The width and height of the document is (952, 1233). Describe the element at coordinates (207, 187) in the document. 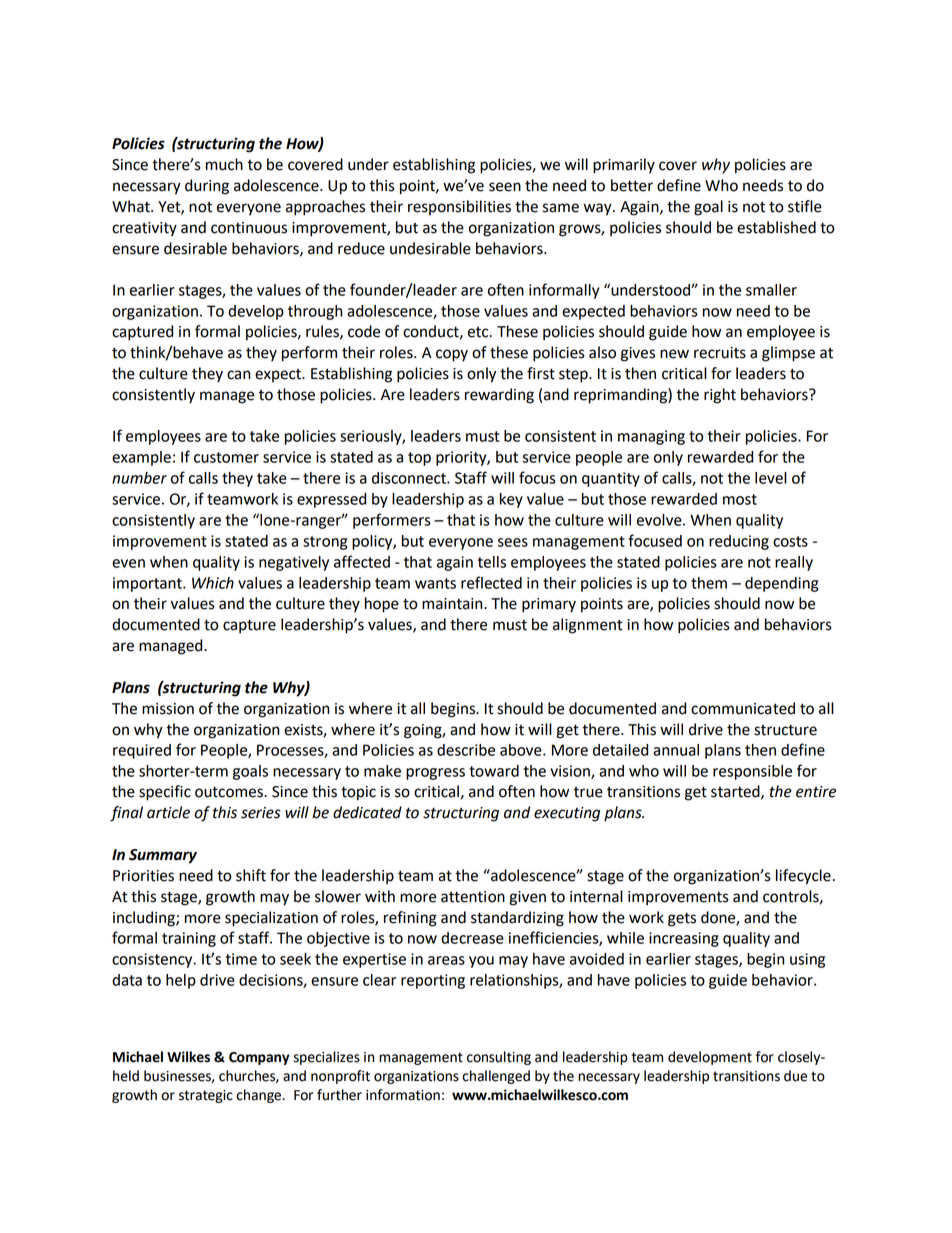

I see `during` at that location.
